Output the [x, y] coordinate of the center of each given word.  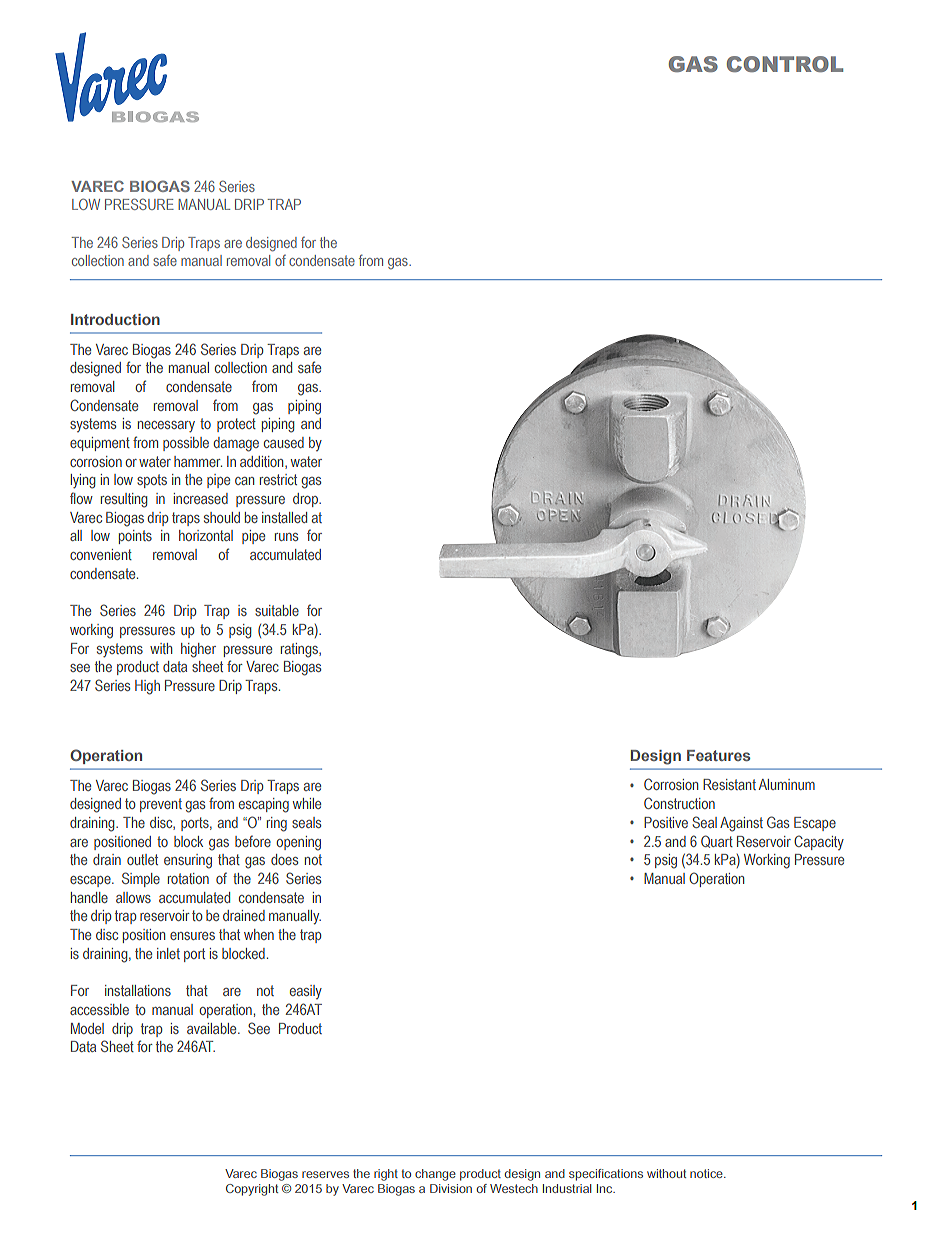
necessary [166, 427]
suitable [277, 610]
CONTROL [785, 64]
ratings [300, 650]
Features [718, 755]
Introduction [115, 319]
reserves [325, 1174]
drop [306, 500]
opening [299, 843]
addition [263, 462]
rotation [188, 878]
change [435, 1175]
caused [284, 442]
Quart [717, 841]
